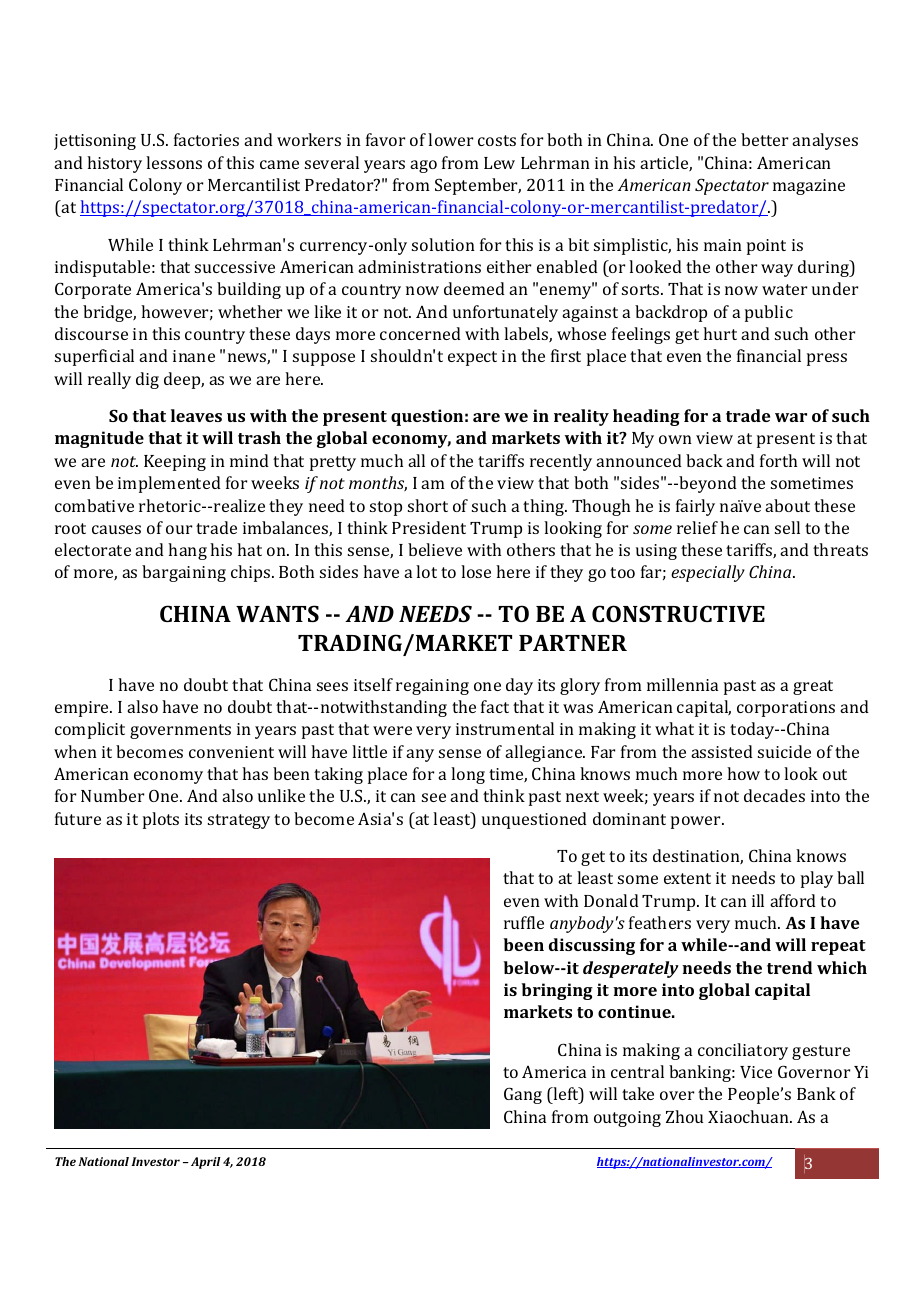  What do you see at coordinates (174, 162) in the page?
I see `lessons` at bounding box center [174, 162].
